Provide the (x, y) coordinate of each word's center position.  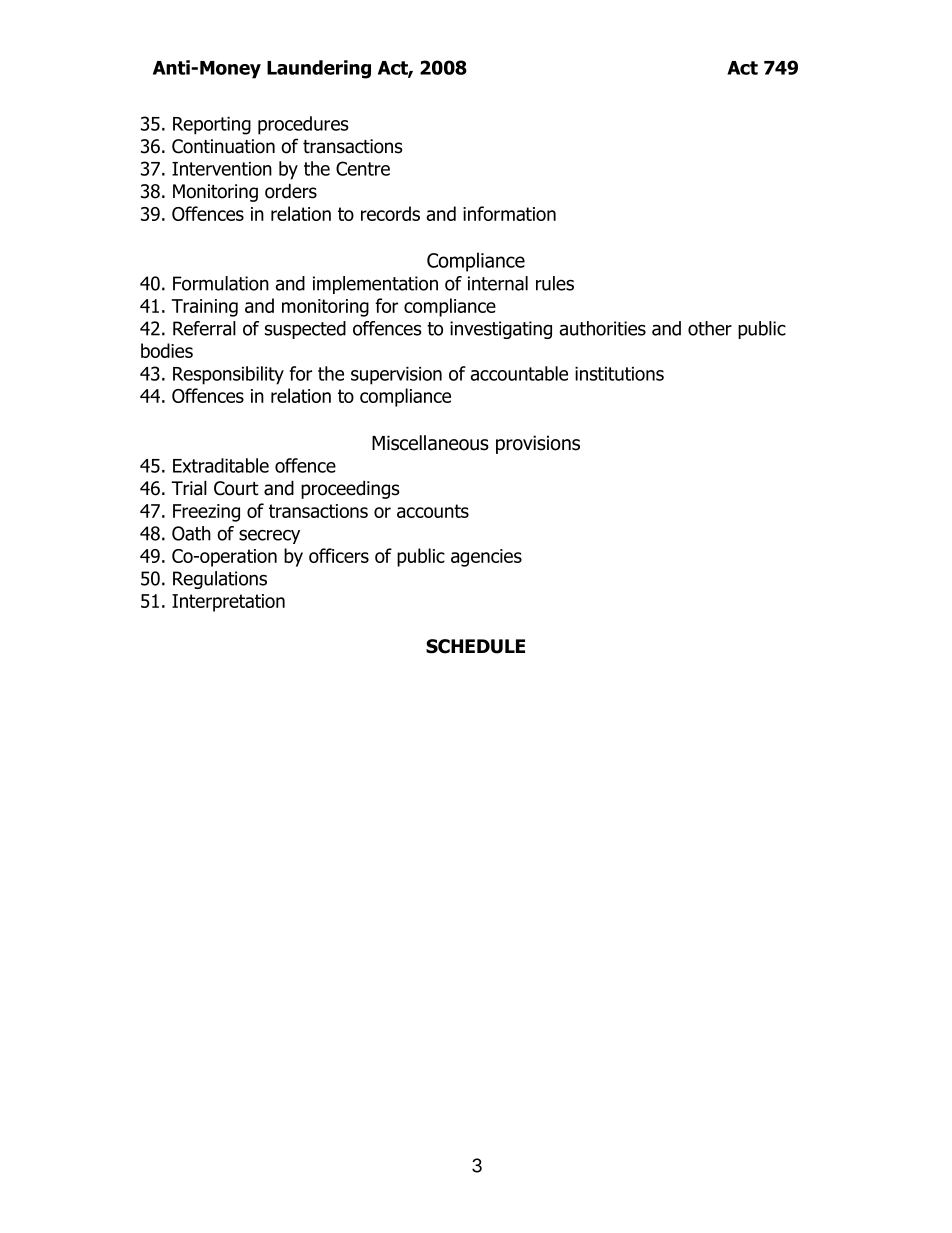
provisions (538, 444)
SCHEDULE (475, 646)
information (509, 213)
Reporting (212, 126)
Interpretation (228, 603)
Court (236, 488)
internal (498, 283)
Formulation (221, 283)
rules (555, 283)
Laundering (319, 69)
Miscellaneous (430, 443)
